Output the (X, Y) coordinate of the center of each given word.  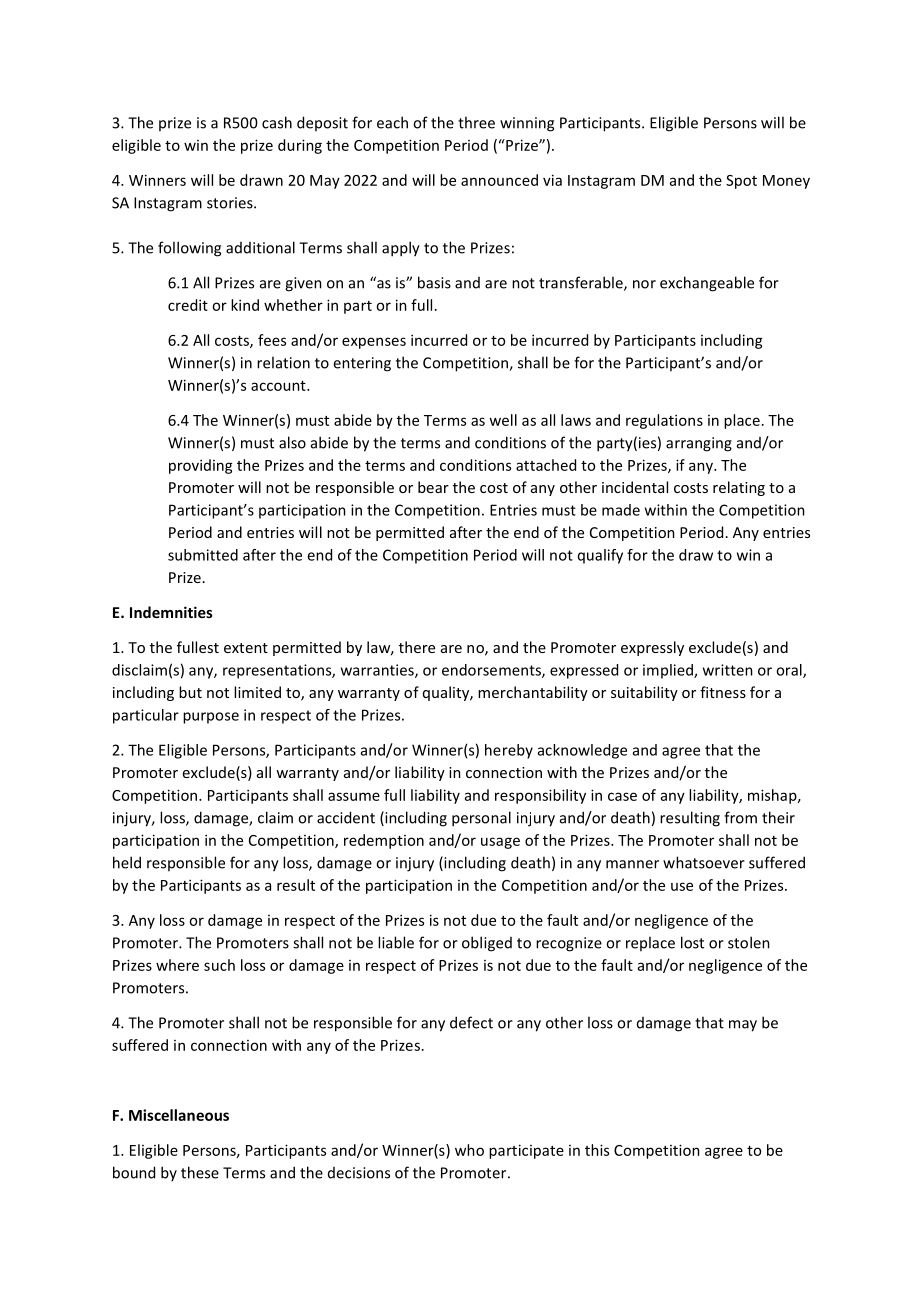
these (200, 1172)
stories (231, 203)
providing (201, 466)
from (740, 817)
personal (481, 819)
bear (433, 487)
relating (739, 488)
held (127, 862)
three (476, 122)
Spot (741, 182)
